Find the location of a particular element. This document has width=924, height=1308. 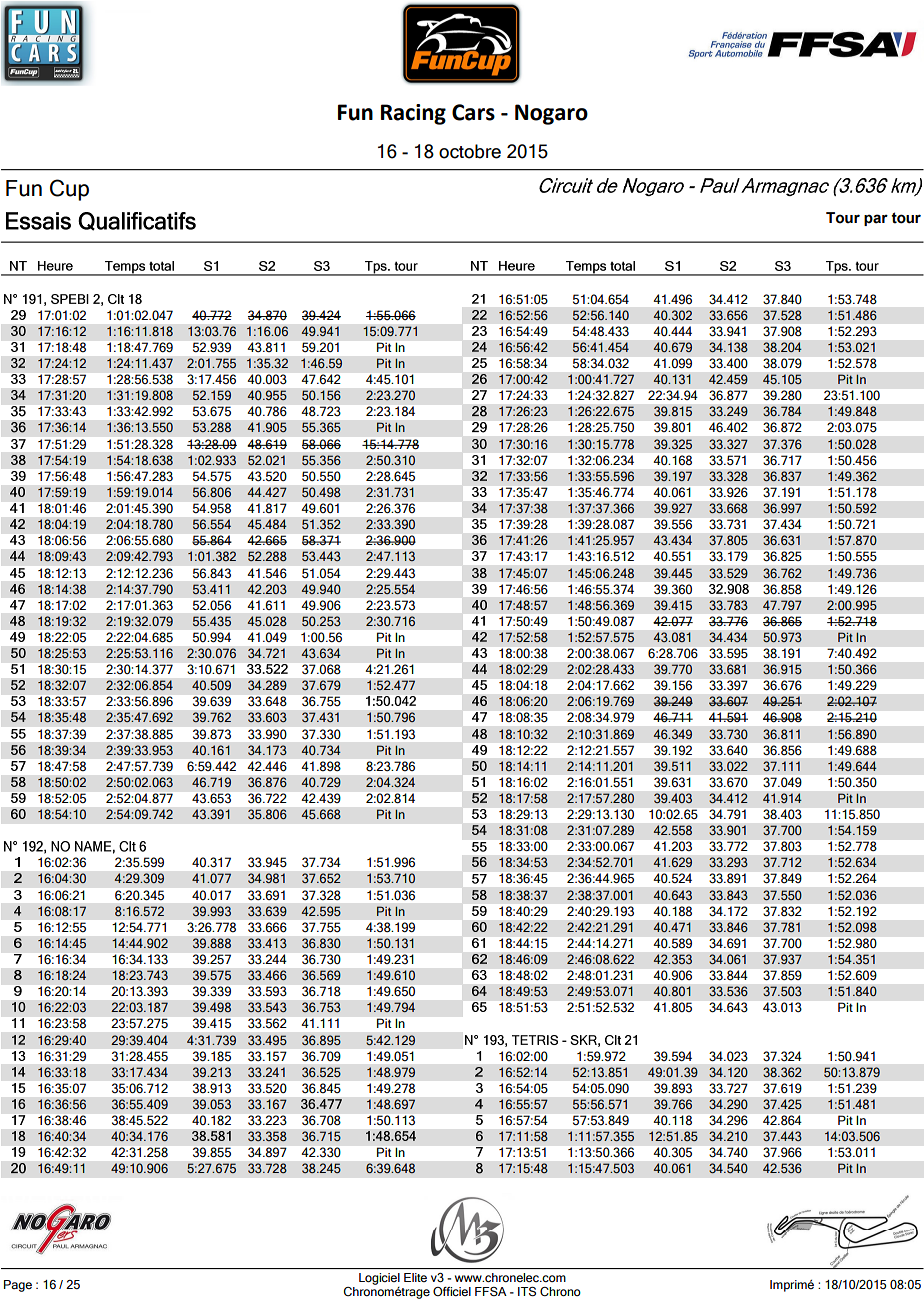

Officiel is located at coordinates (452, 1291).
